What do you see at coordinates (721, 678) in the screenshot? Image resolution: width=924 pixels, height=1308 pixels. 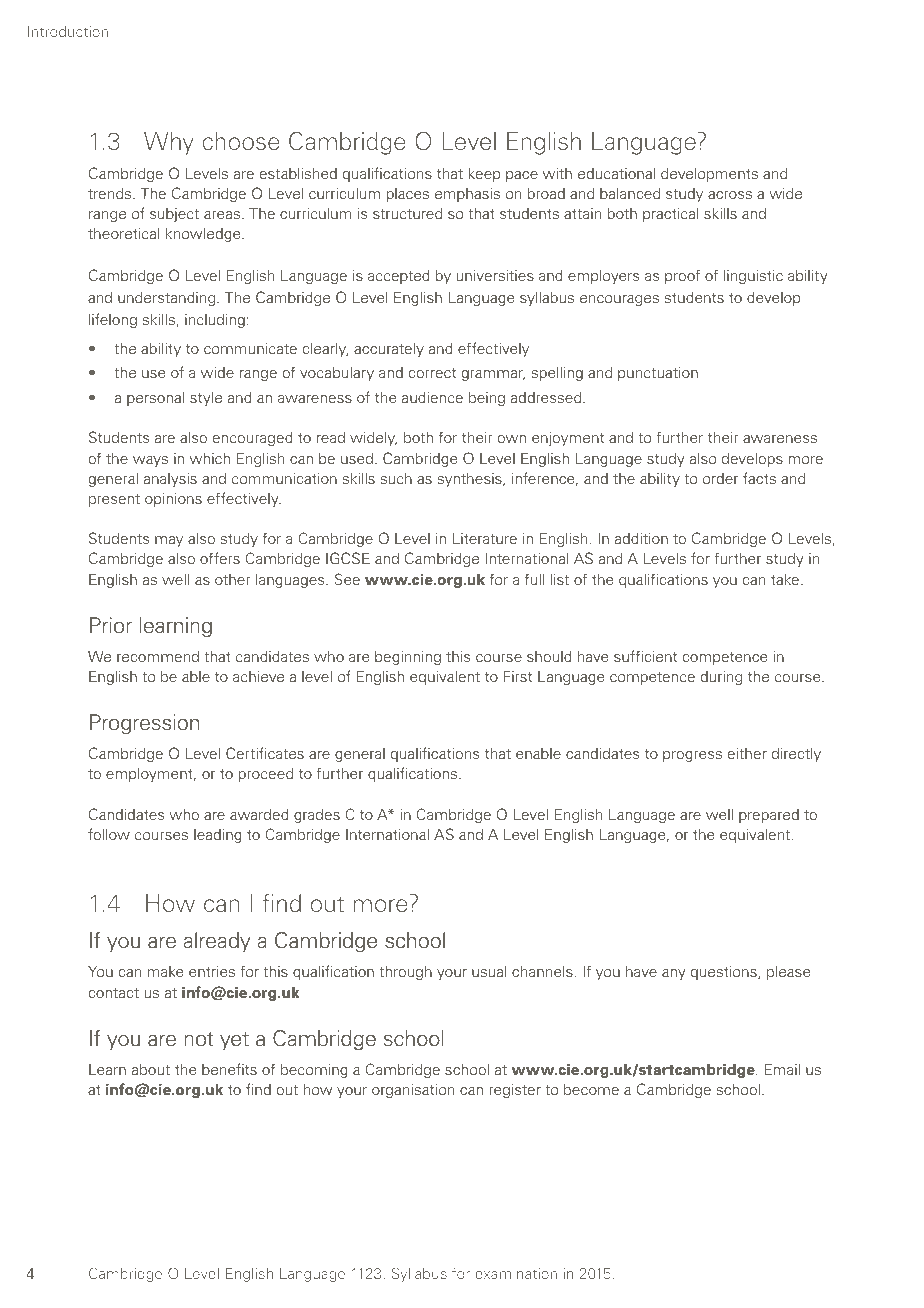 I see `during` at bounding box center [721, 678].
